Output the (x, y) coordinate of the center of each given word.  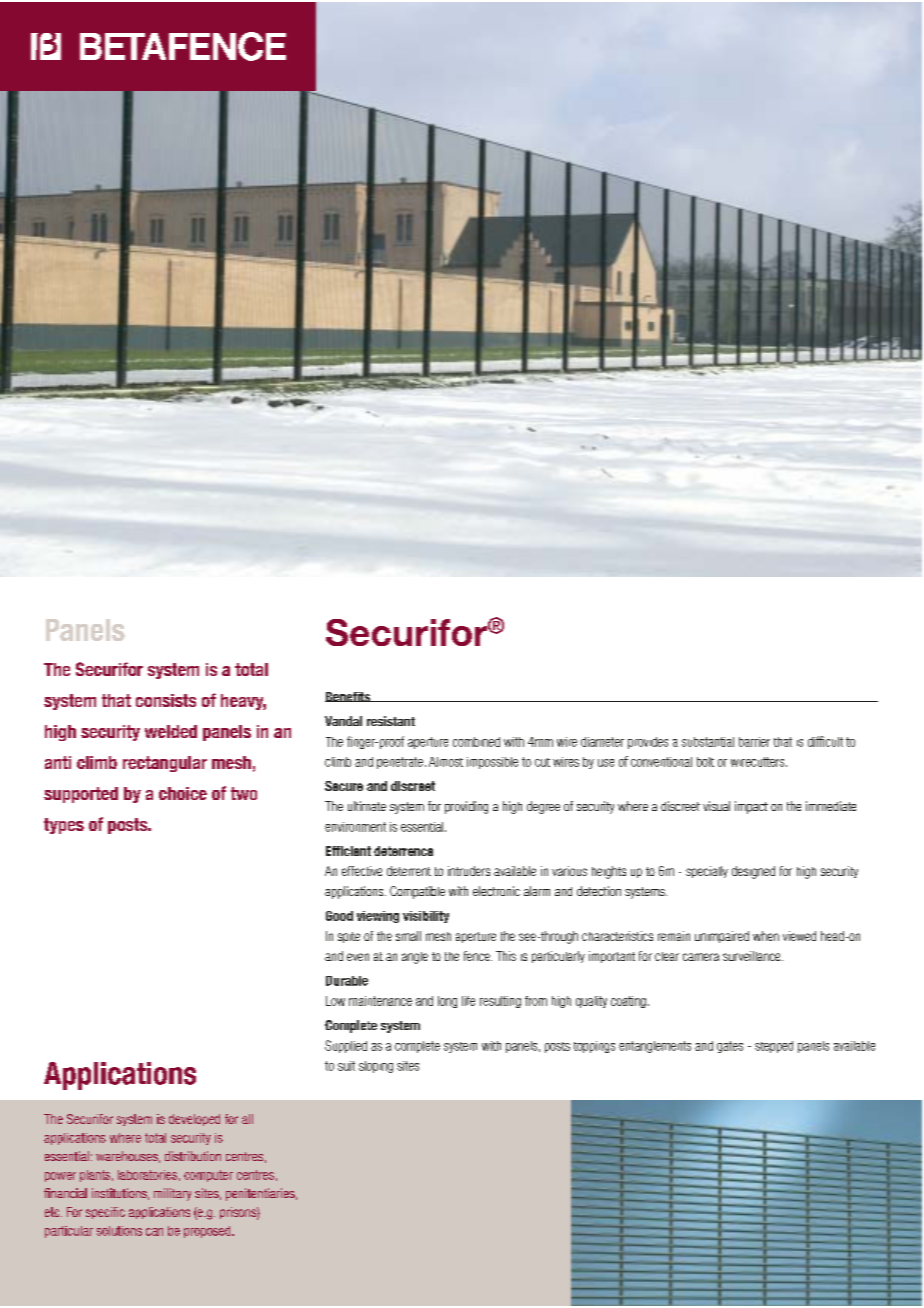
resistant (391, 721)
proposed (208, 1232)
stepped (774, 1047)
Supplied (346, 1046)
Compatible (417, 892)
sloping (376, 1067)
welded (171, 731)
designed (753, 872)
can (154, 1232)
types (64, 826)
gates (730, 1047)
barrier (754, 742)
